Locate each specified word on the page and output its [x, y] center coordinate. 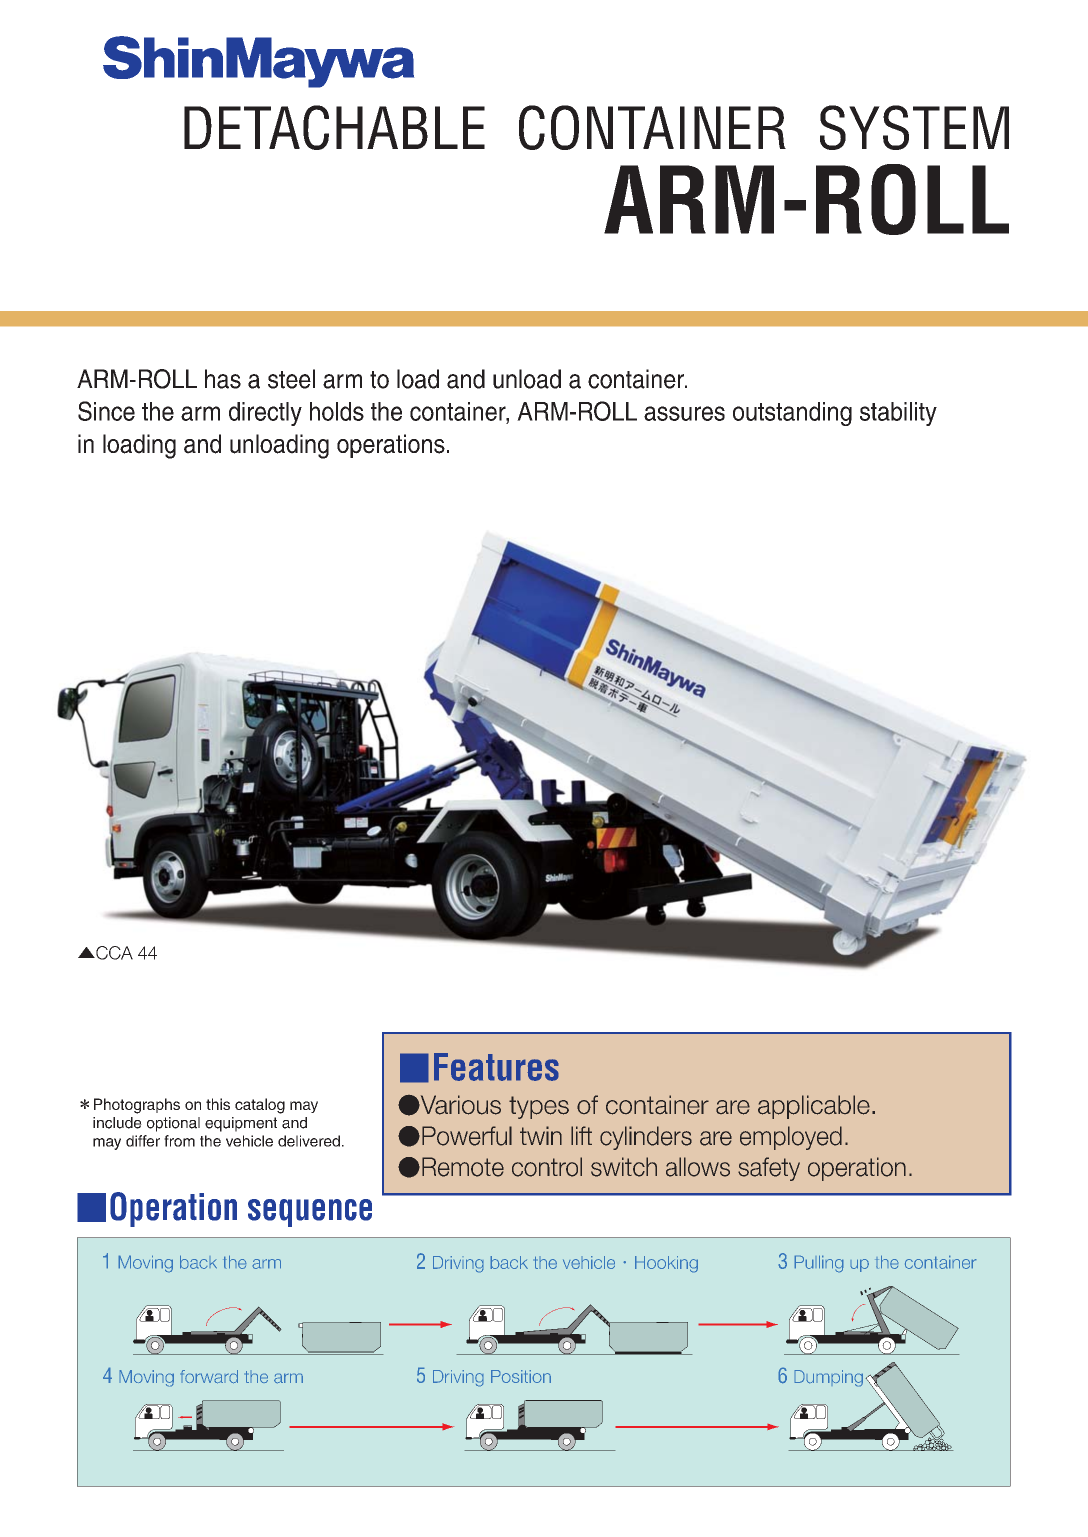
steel [291, 379]
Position [521, 1376]
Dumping [828, 1378]
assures [684, 413]
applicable [814, 1107]
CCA [113, 953]
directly [265, 414]
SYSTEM [914, 127]
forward [209, 1377]
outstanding [792, 414]
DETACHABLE [334, 127]
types [539, 1107]
